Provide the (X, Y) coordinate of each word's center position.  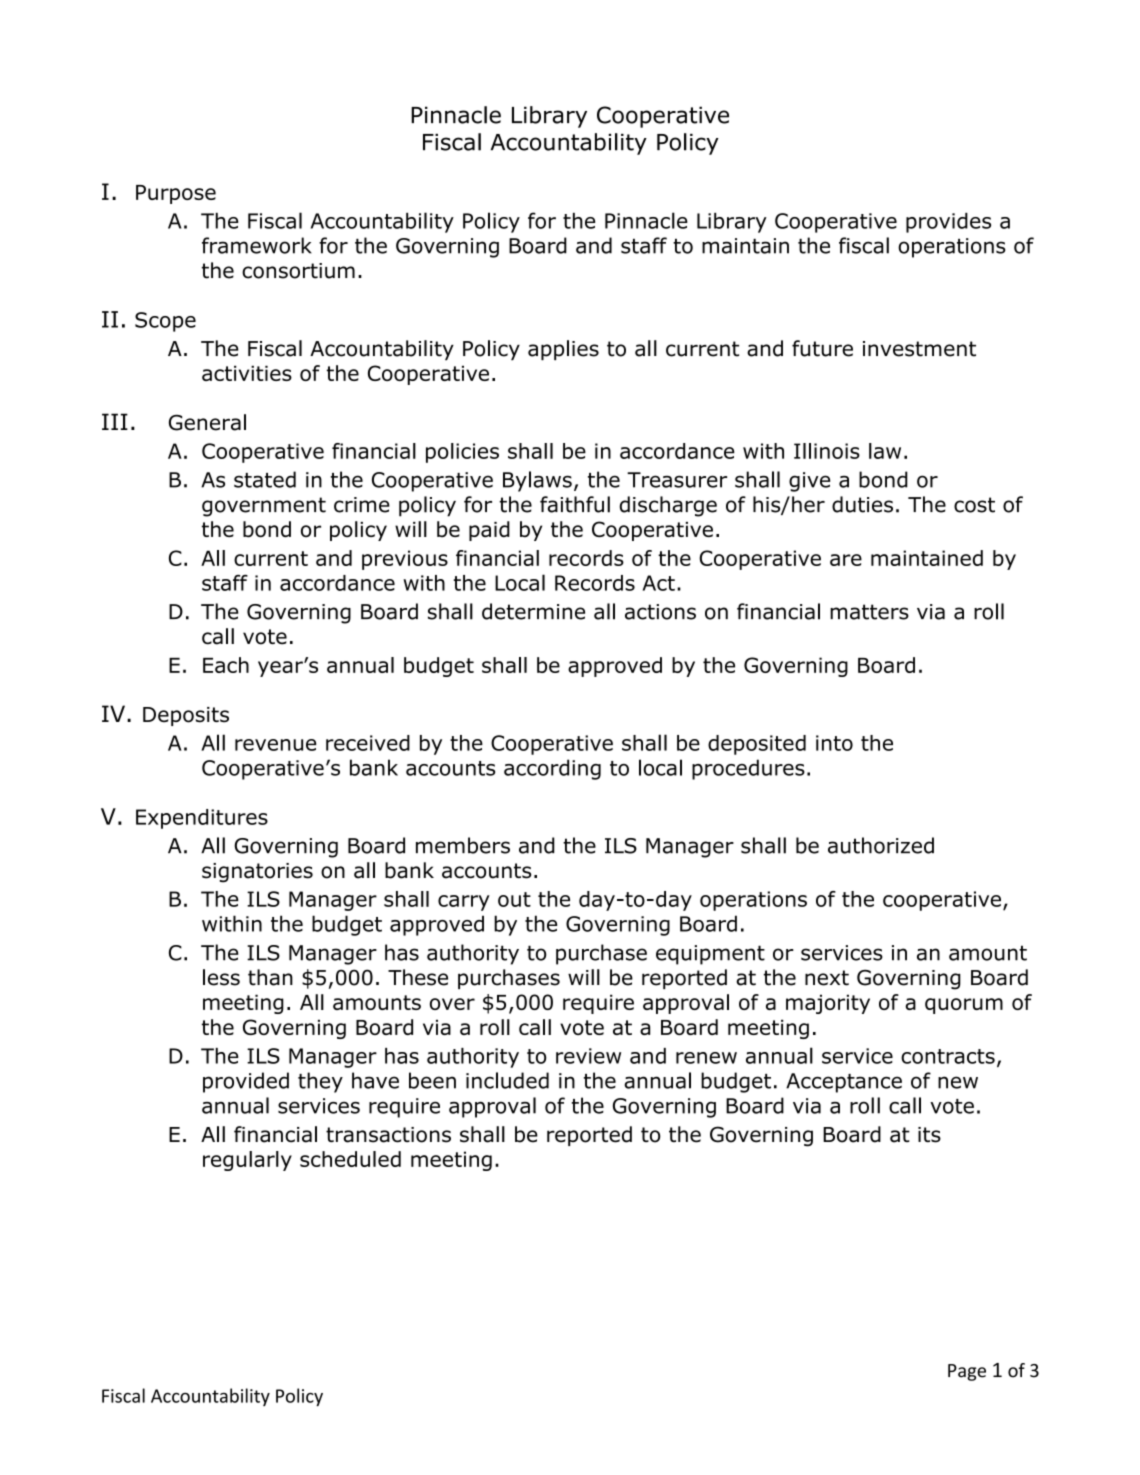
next (827, 978)
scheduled (350, 1159)
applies (563, 350)
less (221, 977)
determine (533, 611)
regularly (247, 1161)
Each (226, 665)
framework (257, 245)
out (514, 899)
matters (869, 612)
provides (948, 223)
